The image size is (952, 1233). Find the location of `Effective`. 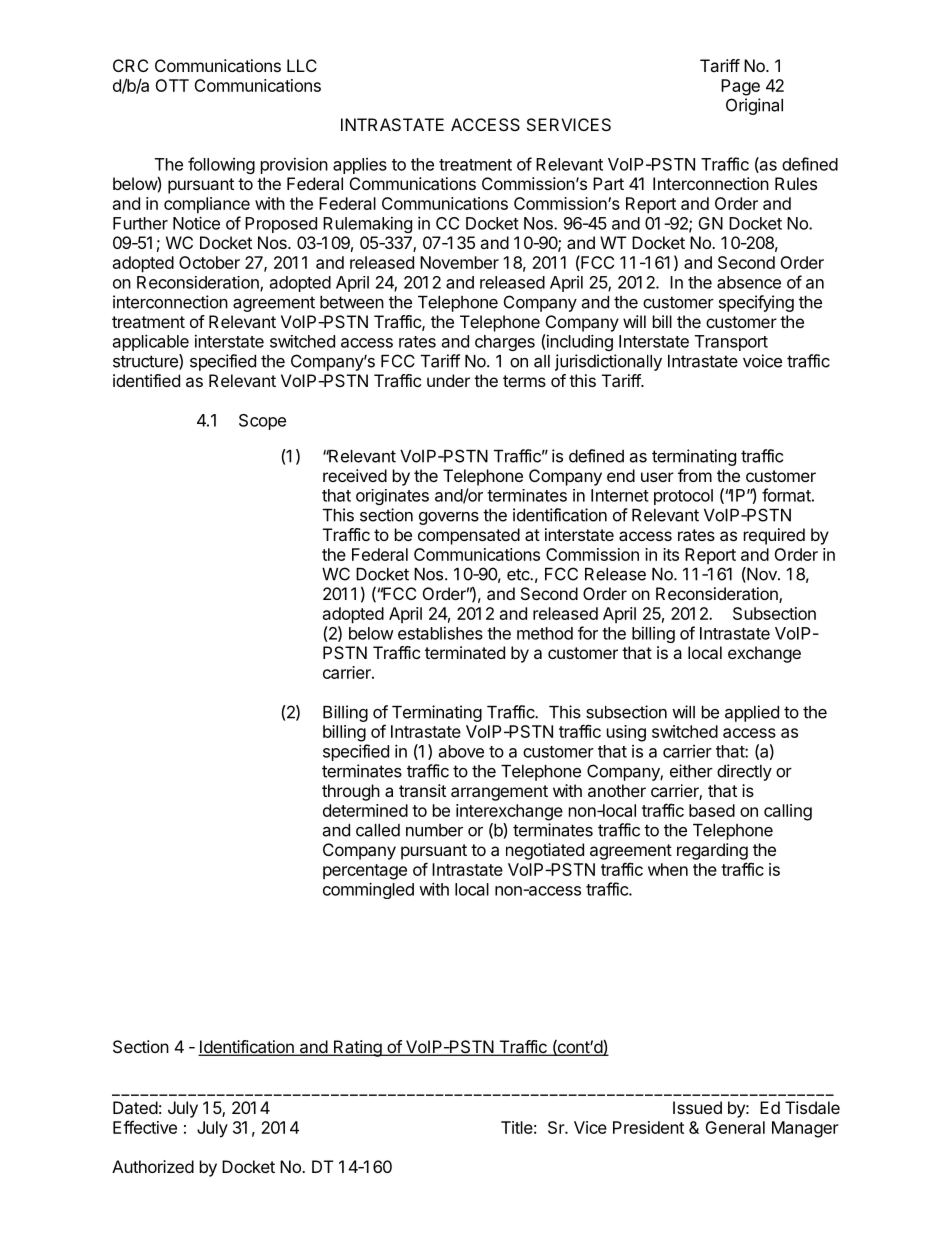

Effective is located at coordinates (145, 1127).
